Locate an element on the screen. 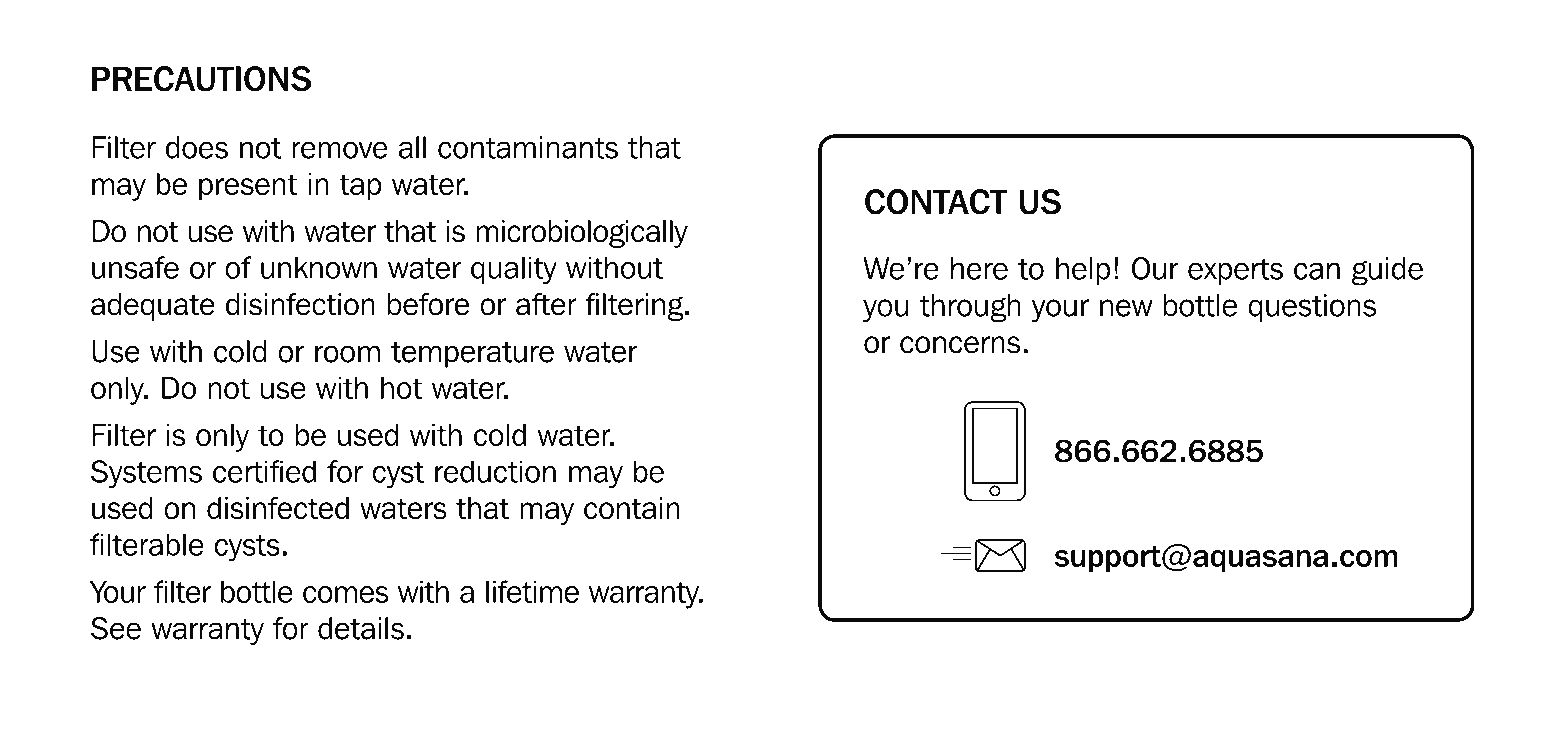  comes is located at coordinates (346, 594).
